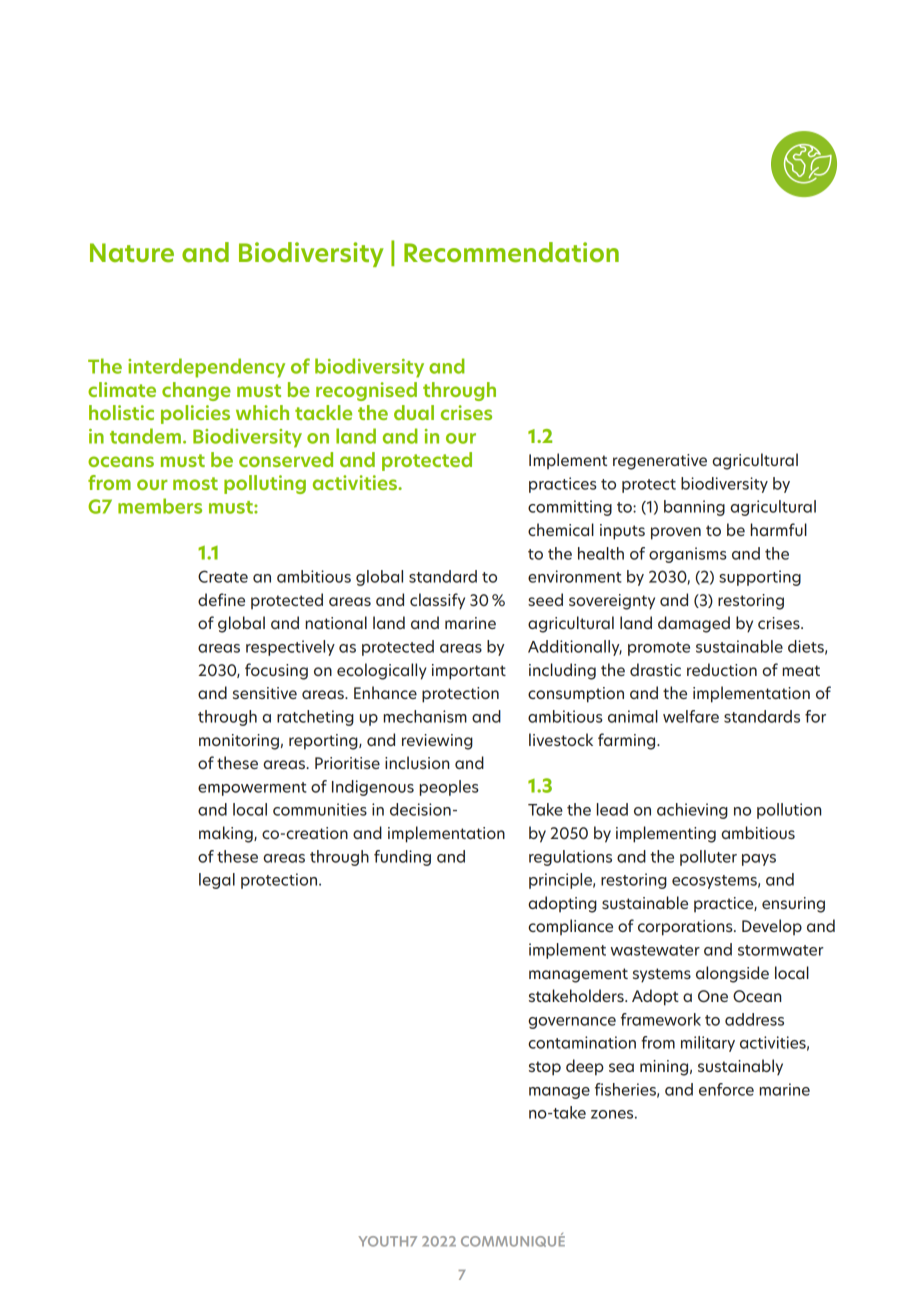  Describe the element at coordinates (722, 669) in the screenshot. I see `reduction` at that location.
